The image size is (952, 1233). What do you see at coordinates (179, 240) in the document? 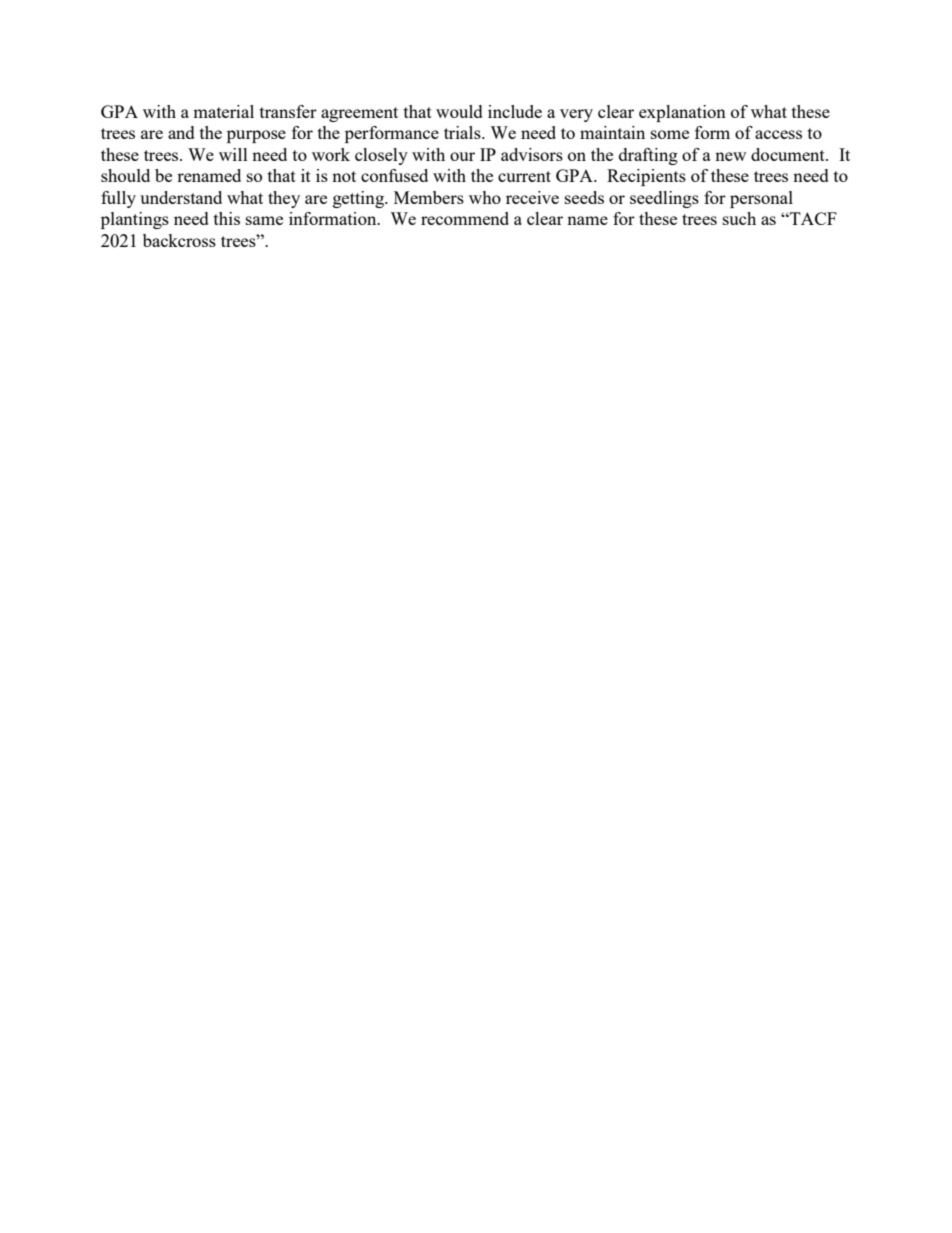
I see `backcross` at bounding box center [179, 240].
